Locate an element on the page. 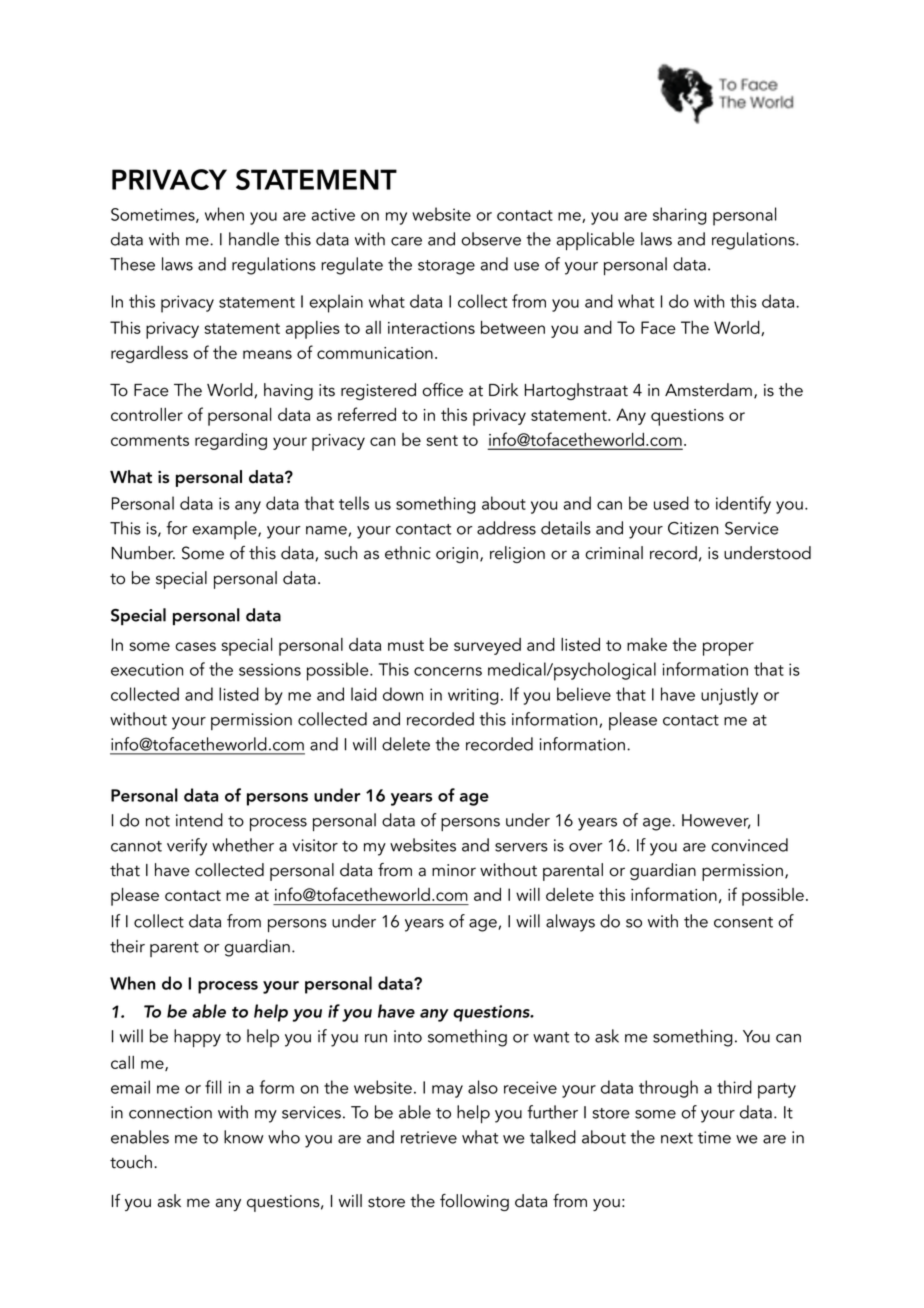 This document has width=924, height=1308. regarding is located at coordinates (231, 441).
